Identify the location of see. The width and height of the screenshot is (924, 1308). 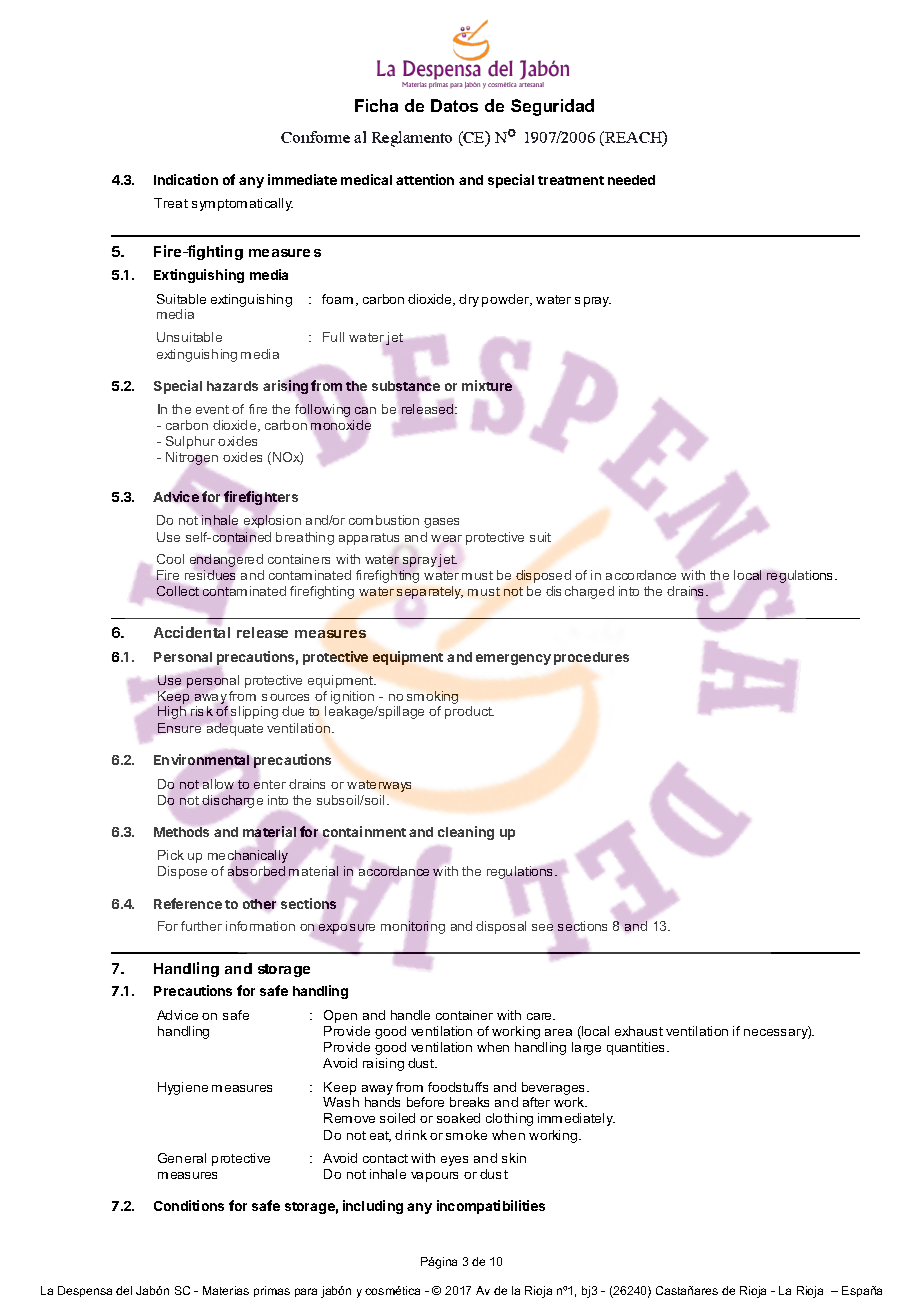
(542, 927).
